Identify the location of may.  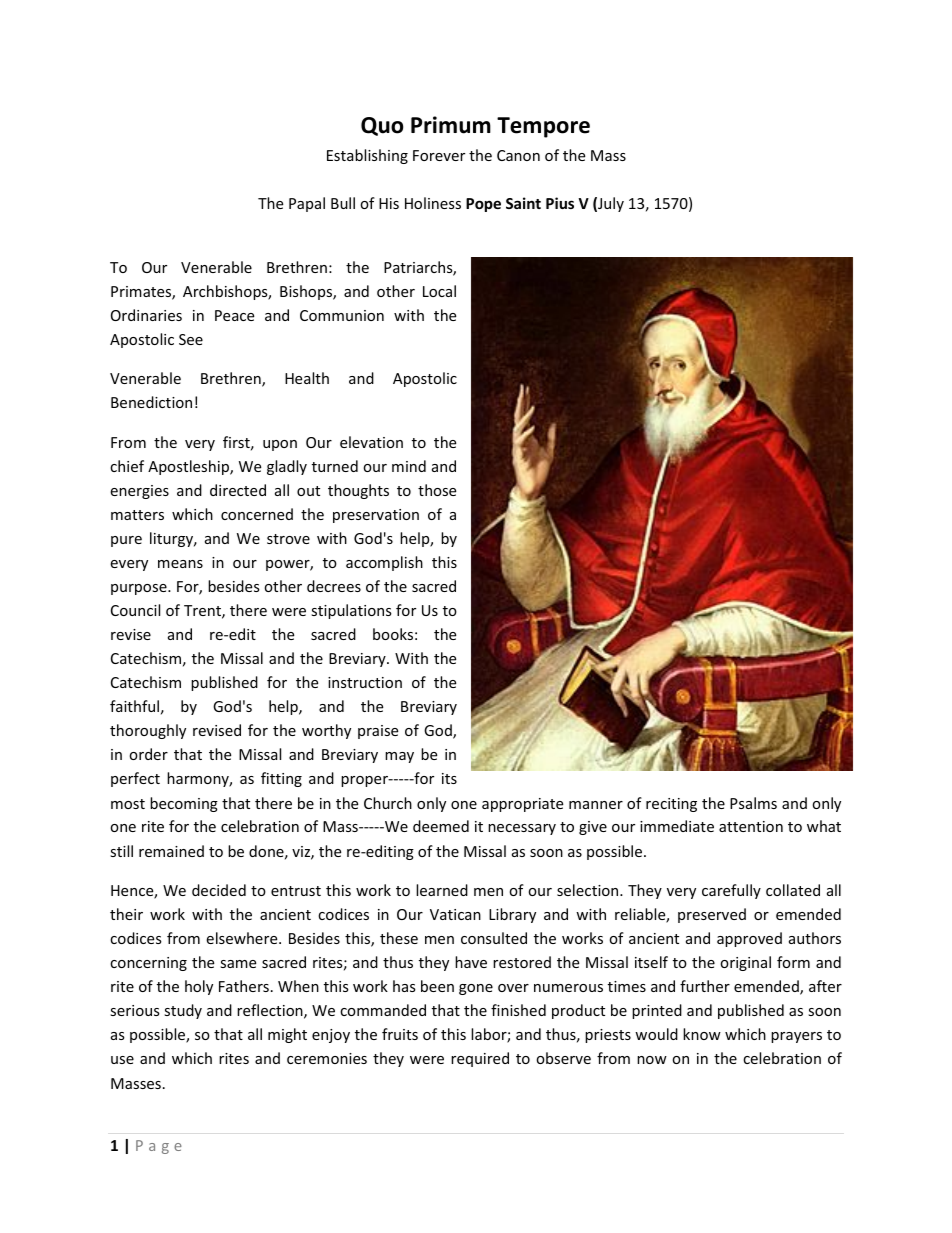
(399, 757).
